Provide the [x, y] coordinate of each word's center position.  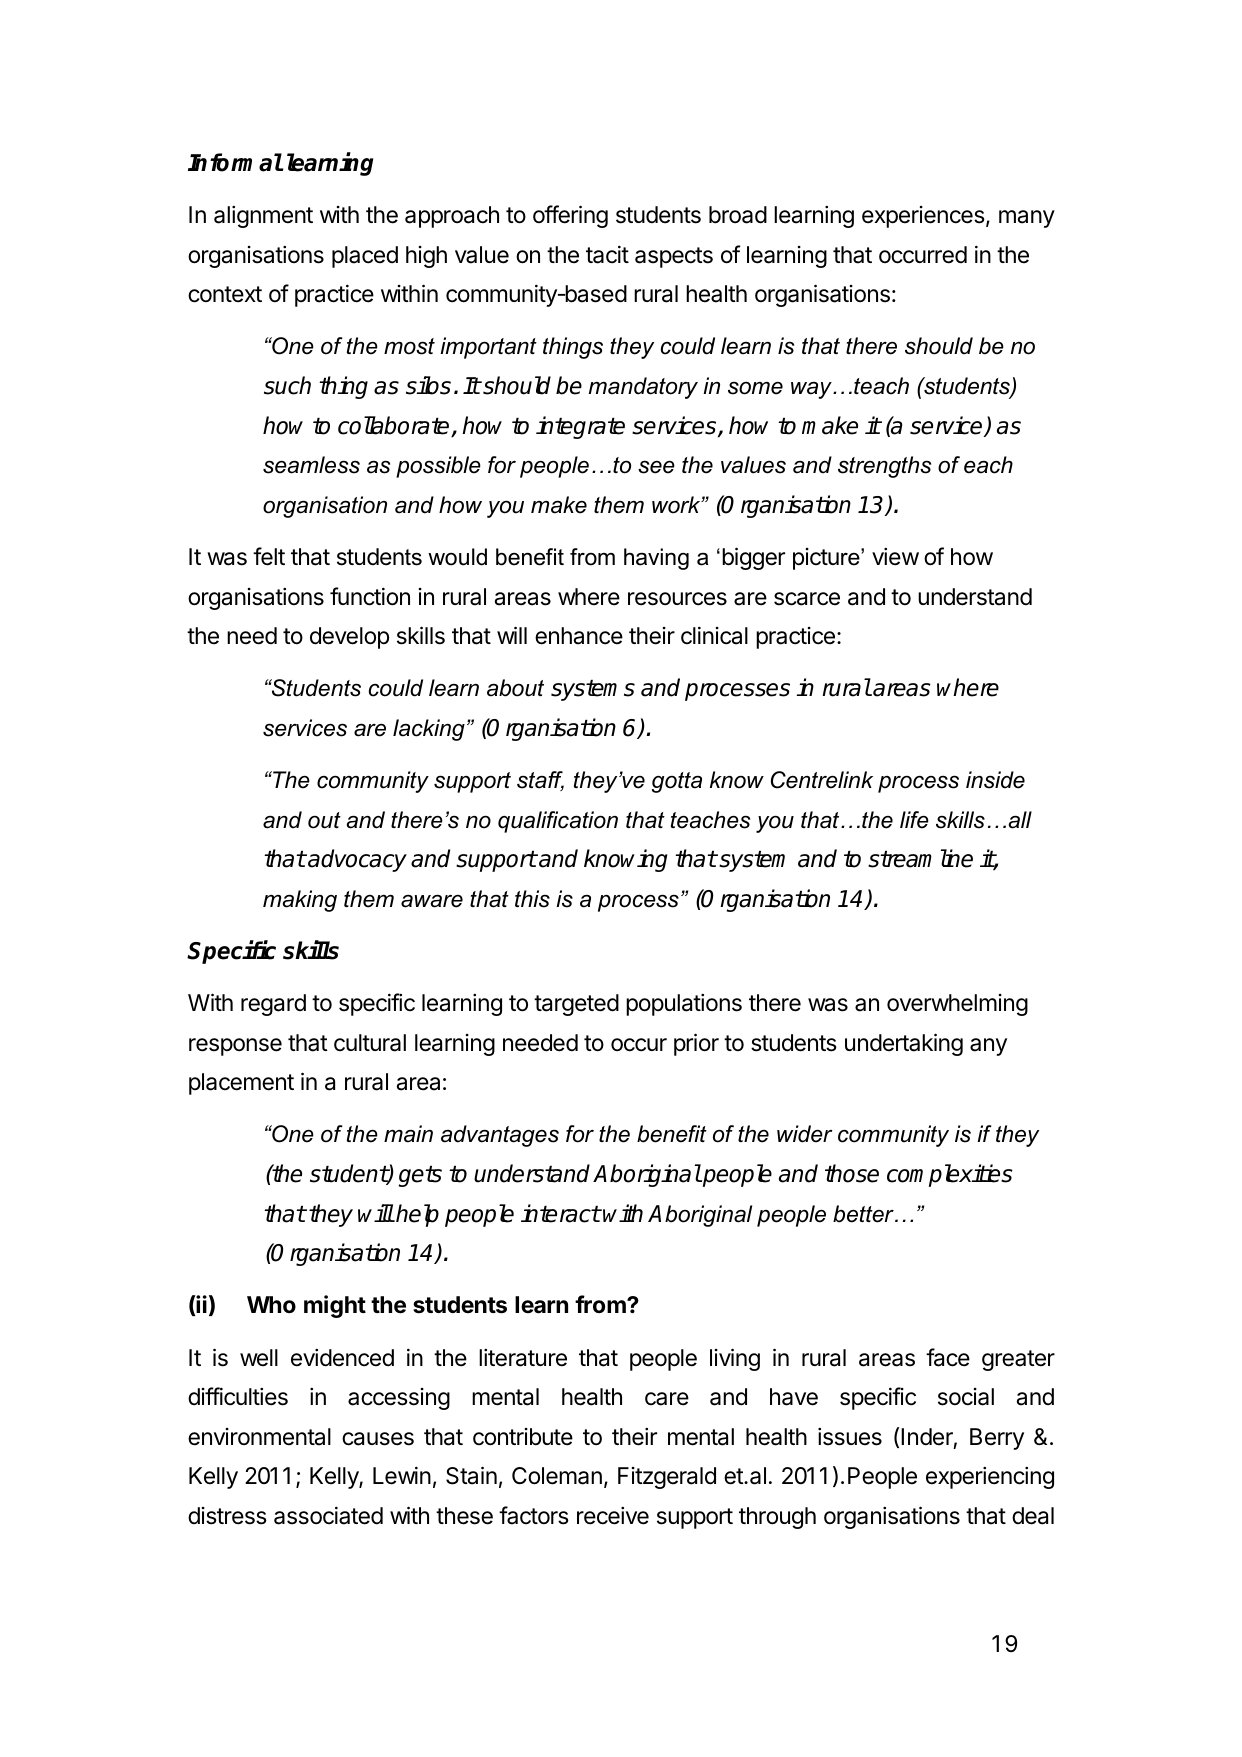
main [408, 1134]
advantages [500, 1136]
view [895, 557]
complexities [950, 1175]
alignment [263, 217]
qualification [558, 822]
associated [328, 1515]
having [656, 559]
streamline [920, 858]
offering [570, 216]
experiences [923, 217]
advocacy [356, 860]
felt [269, 556]
